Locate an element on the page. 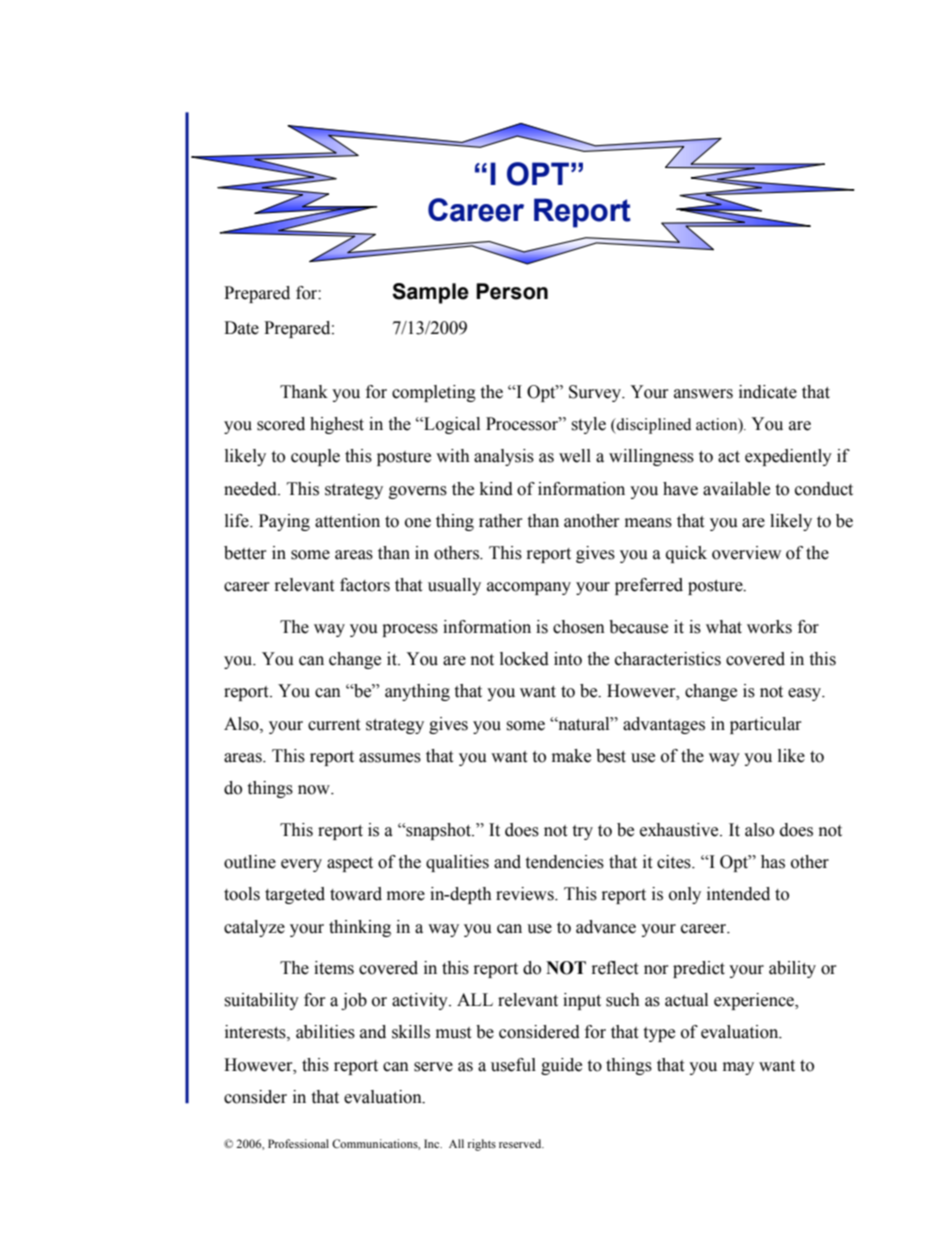 This document has height=1233, width=952. particular is located at coordinates (766, 725).
